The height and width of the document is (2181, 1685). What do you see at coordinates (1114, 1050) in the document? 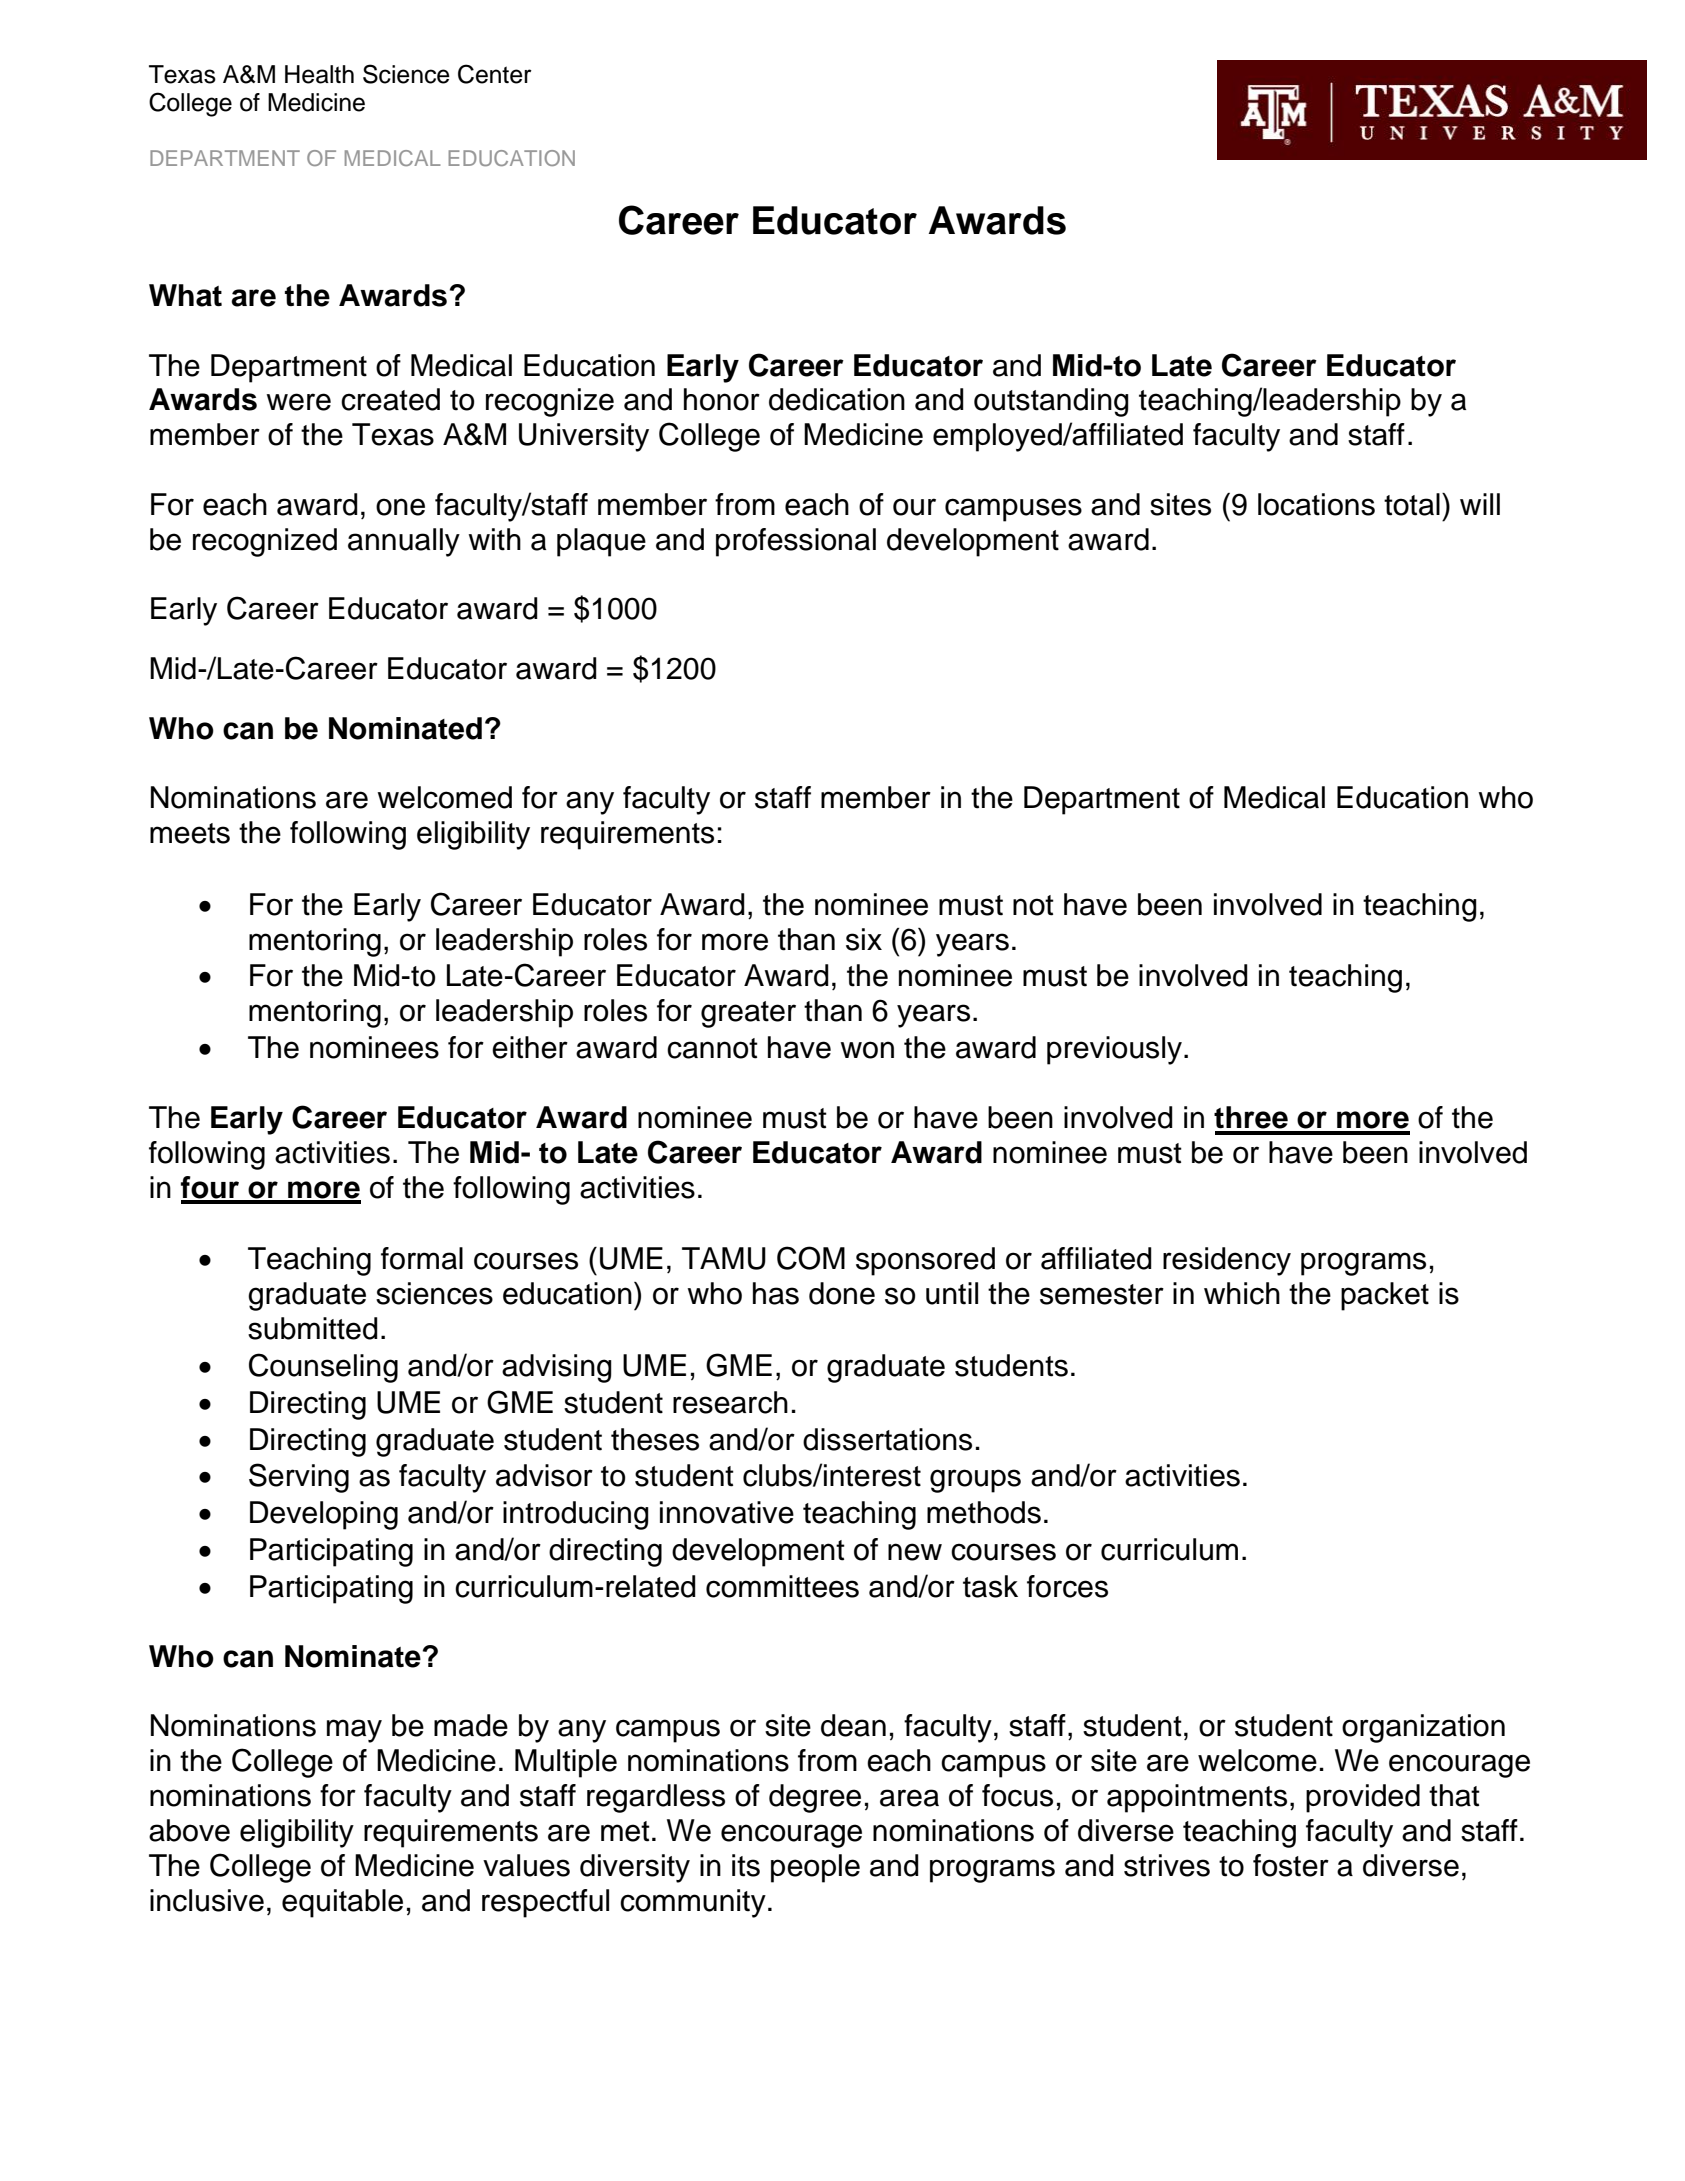
I see `previously` at bounding box center [1114, 1050].
